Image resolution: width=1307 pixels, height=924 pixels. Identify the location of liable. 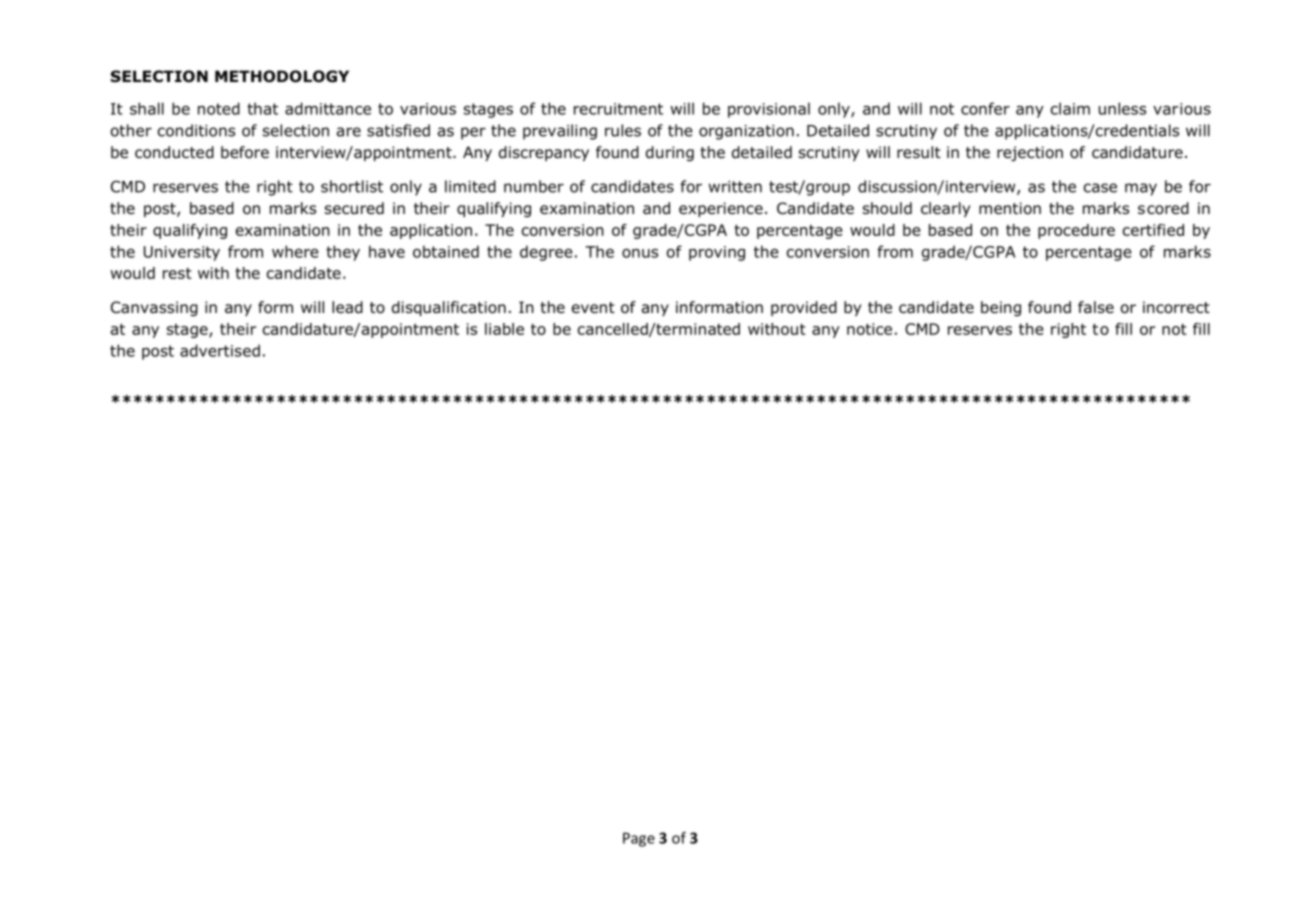
(504, 329).
